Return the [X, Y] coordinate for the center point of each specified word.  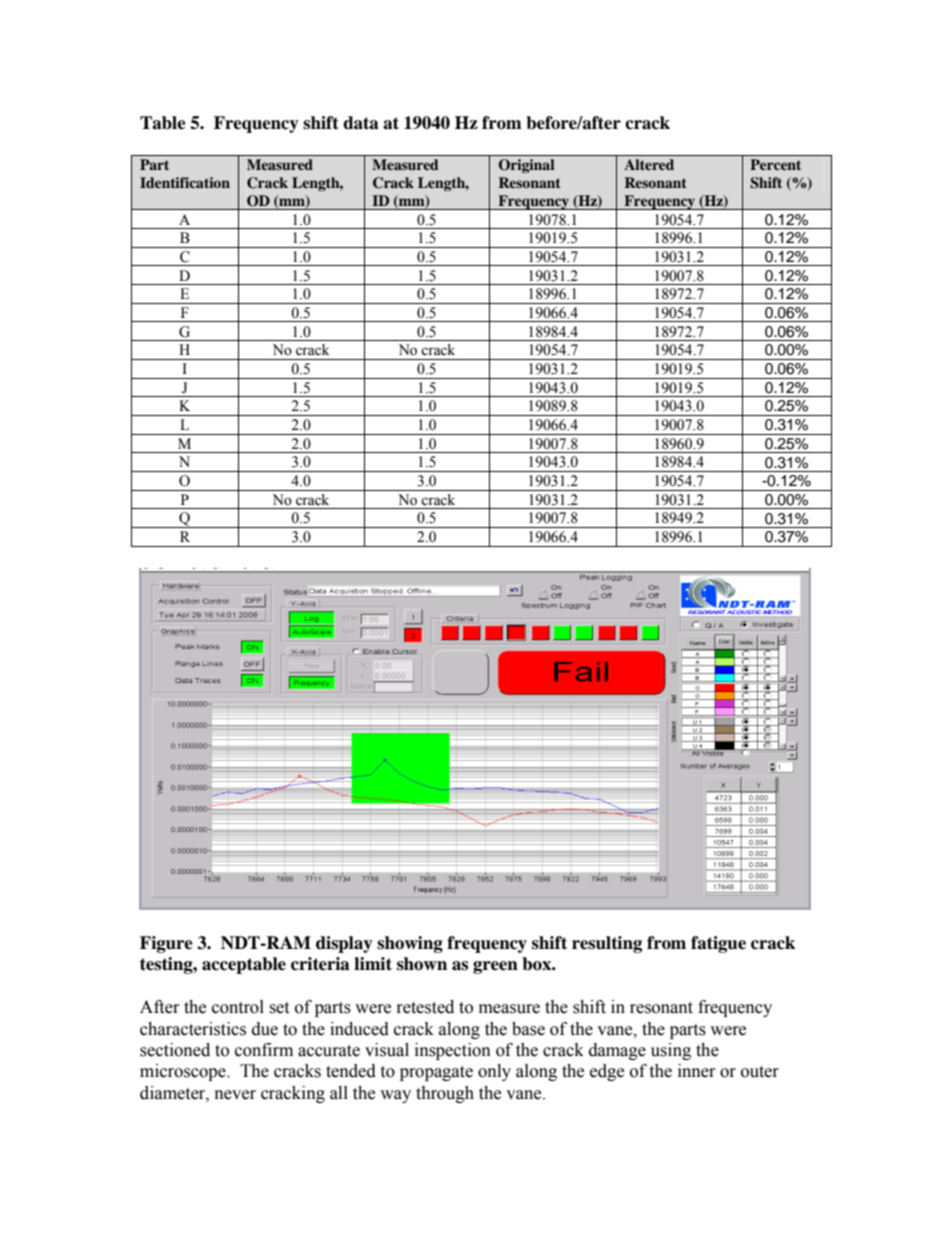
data [361, 123]
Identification [185, 182]
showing [410, 944]
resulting [607, 944]
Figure [166, 944]
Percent [775, 164]
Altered [649, 164]
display [344, 944]
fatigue [718, 944]
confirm [264, 1050]
